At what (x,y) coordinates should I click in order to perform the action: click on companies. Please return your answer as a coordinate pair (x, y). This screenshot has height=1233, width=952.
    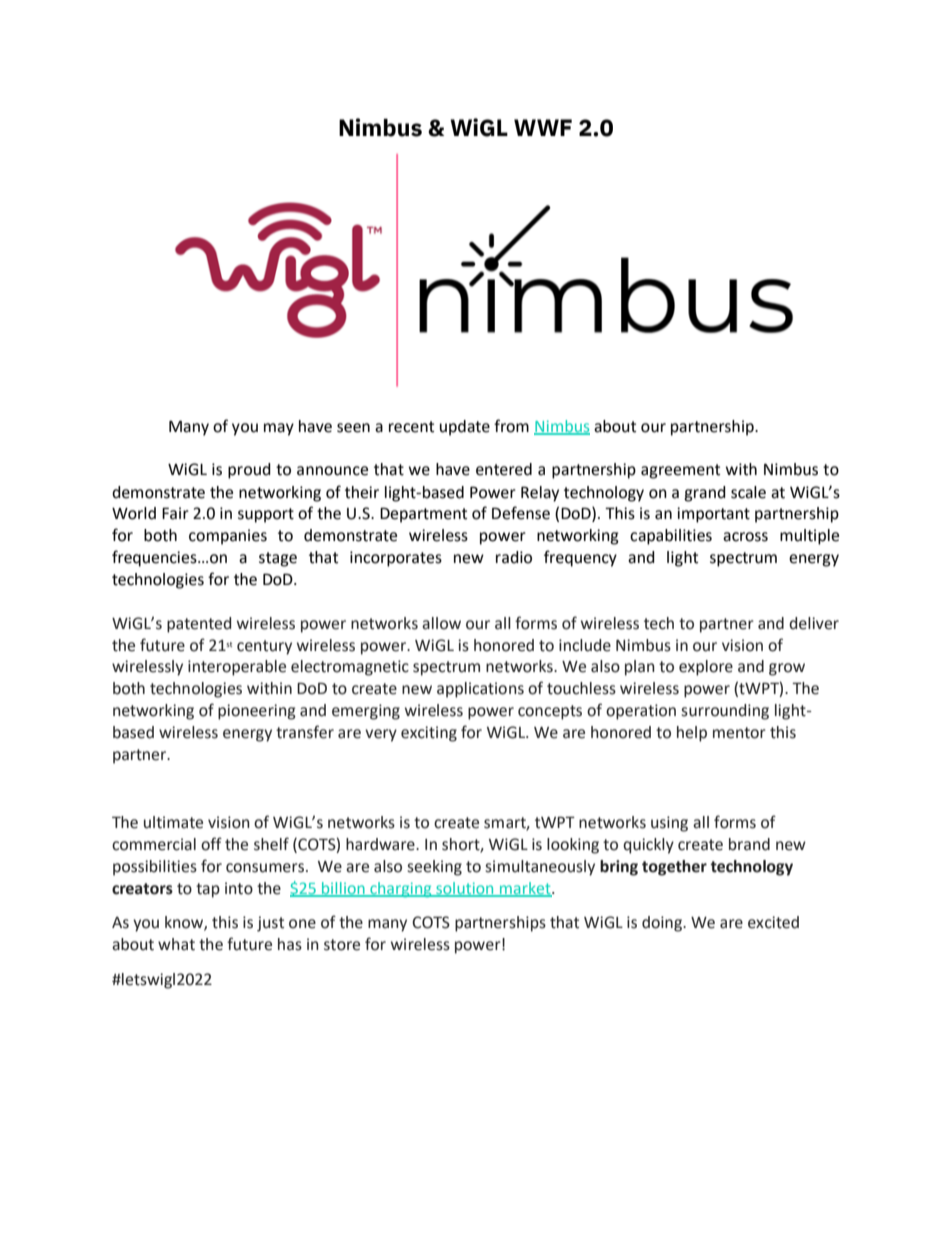
    Looking at the image, I should click on (228, 537).
